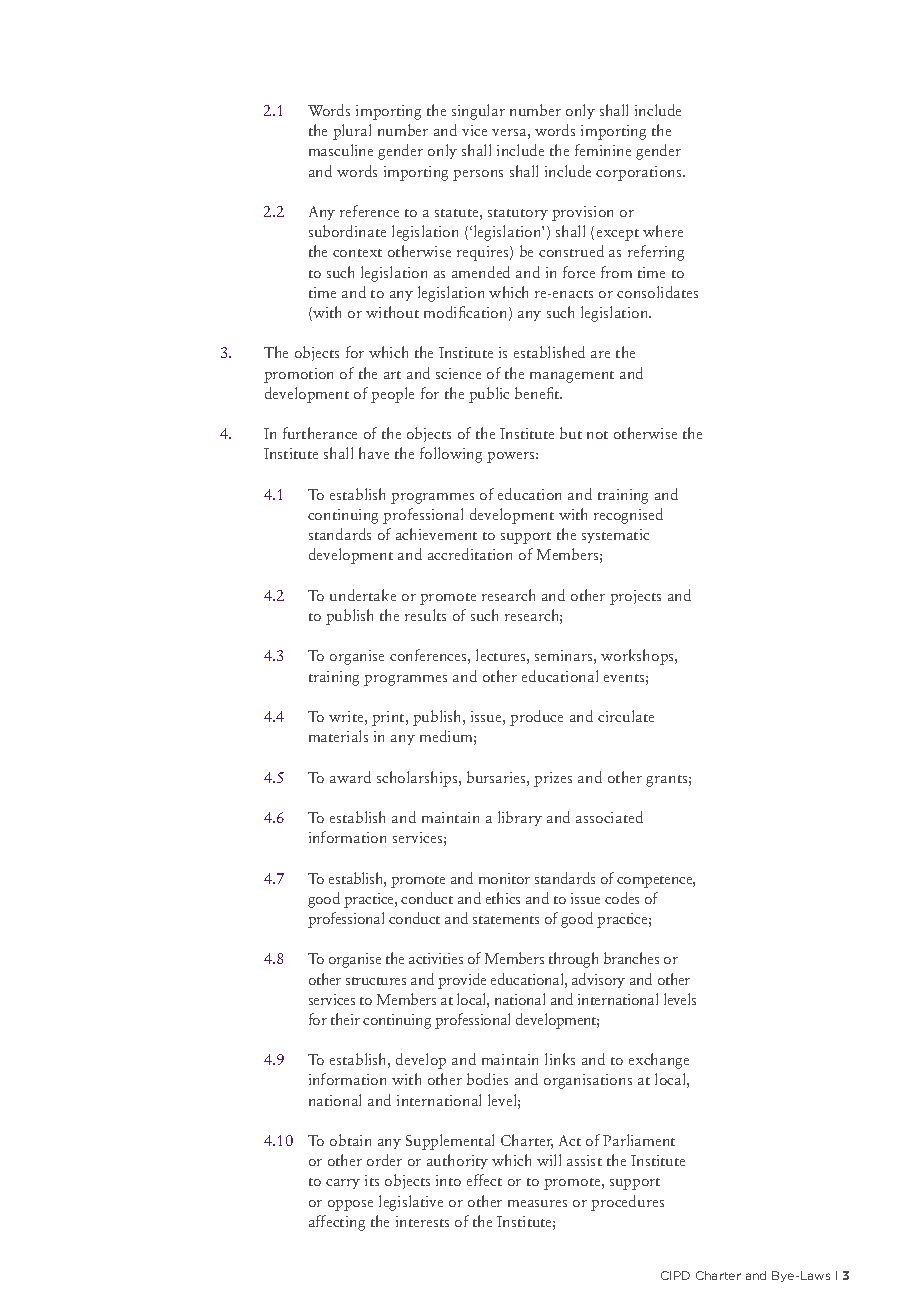  I want to click on masculine, so click(341, 150).
